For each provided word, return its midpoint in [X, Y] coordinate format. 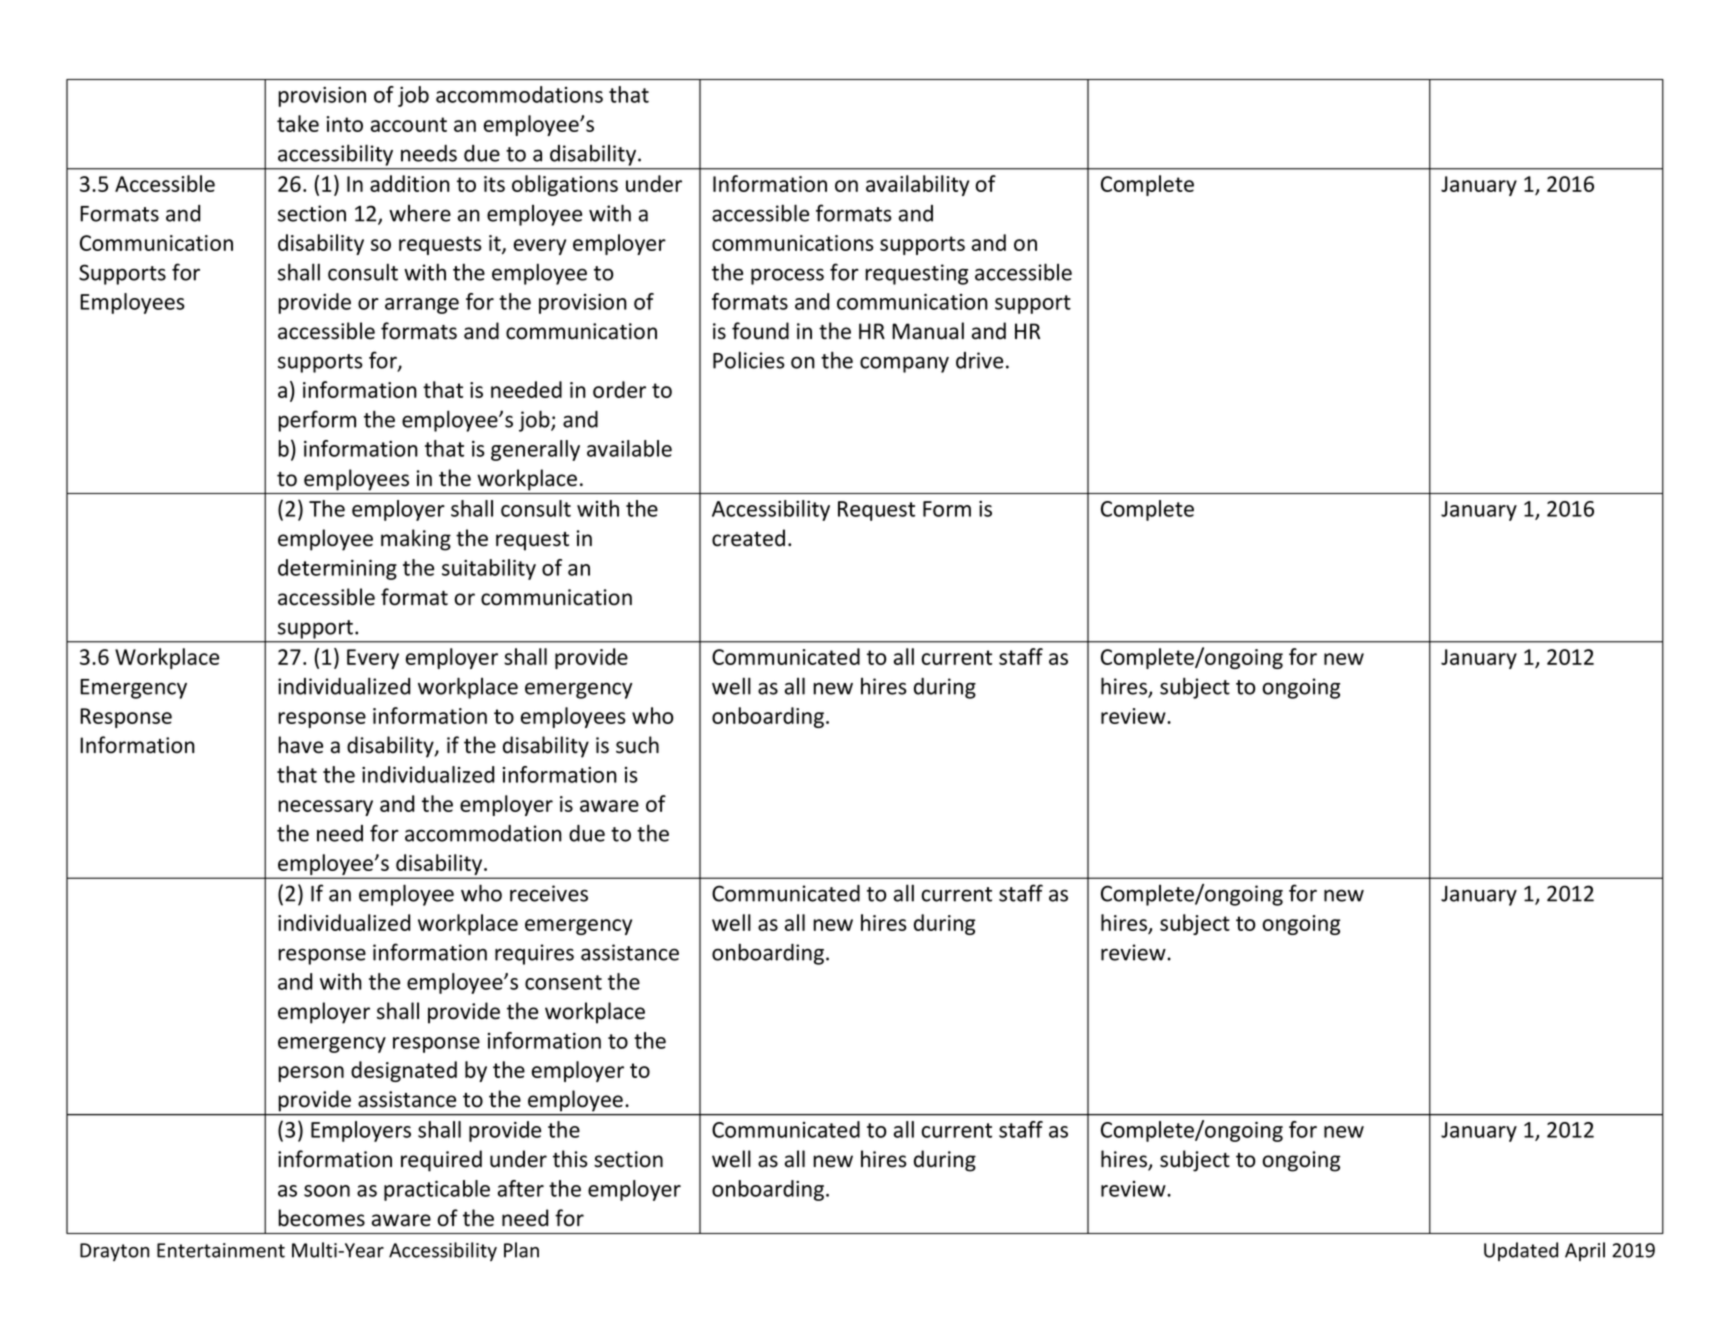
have [300, 745]
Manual [928, 331]
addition [410, 183]
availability [917, 185]
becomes [321, 1218]
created [748, 538]
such [637, 745]
